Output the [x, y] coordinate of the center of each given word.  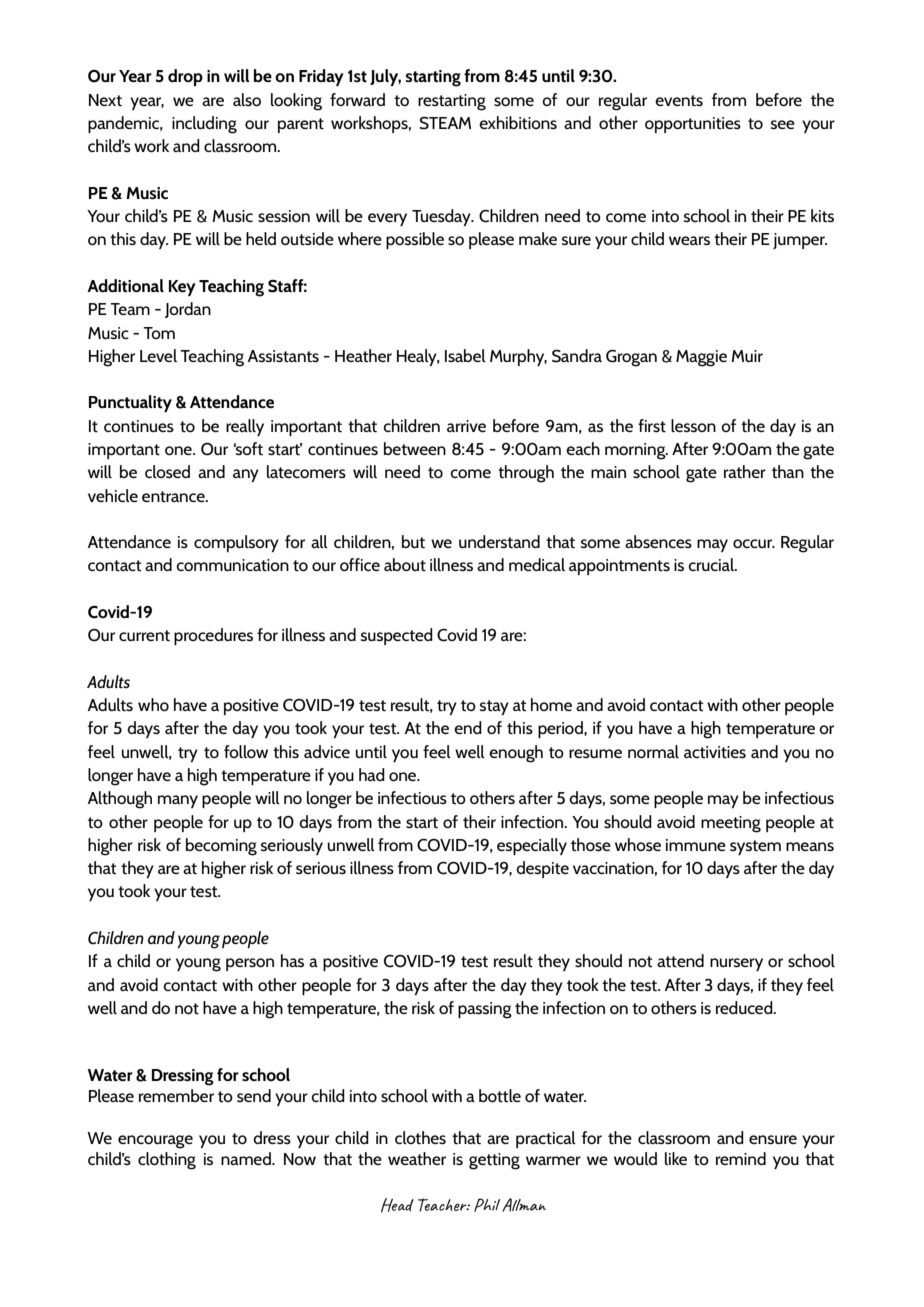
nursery [736, 964]
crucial [712, 564]
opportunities [693, 125]
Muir [747, 356]
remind [741, 1158]
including [204, 125]
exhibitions [518, 122]
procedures [213, 636]
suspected [397, 636]
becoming [221, 847]
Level [158, 355]
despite [542, 869]
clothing [167, 1161]
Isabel [465, 355]
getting [494, 1161]
